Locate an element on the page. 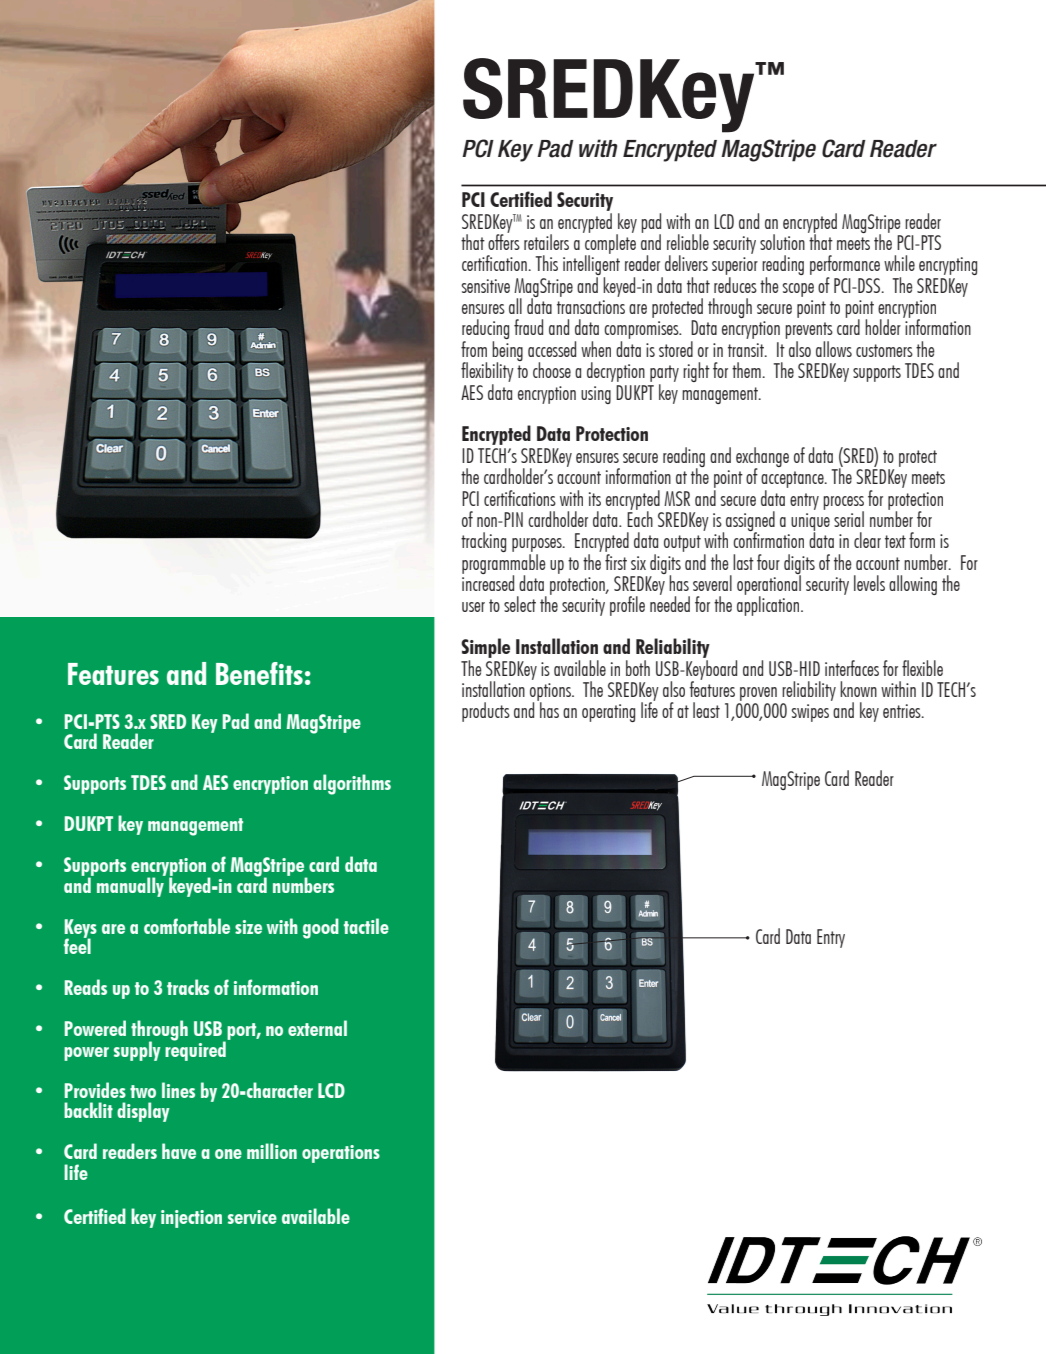 The height and width of the document is (1354, 1046). Benefits is located at coordinates (259, 673).
